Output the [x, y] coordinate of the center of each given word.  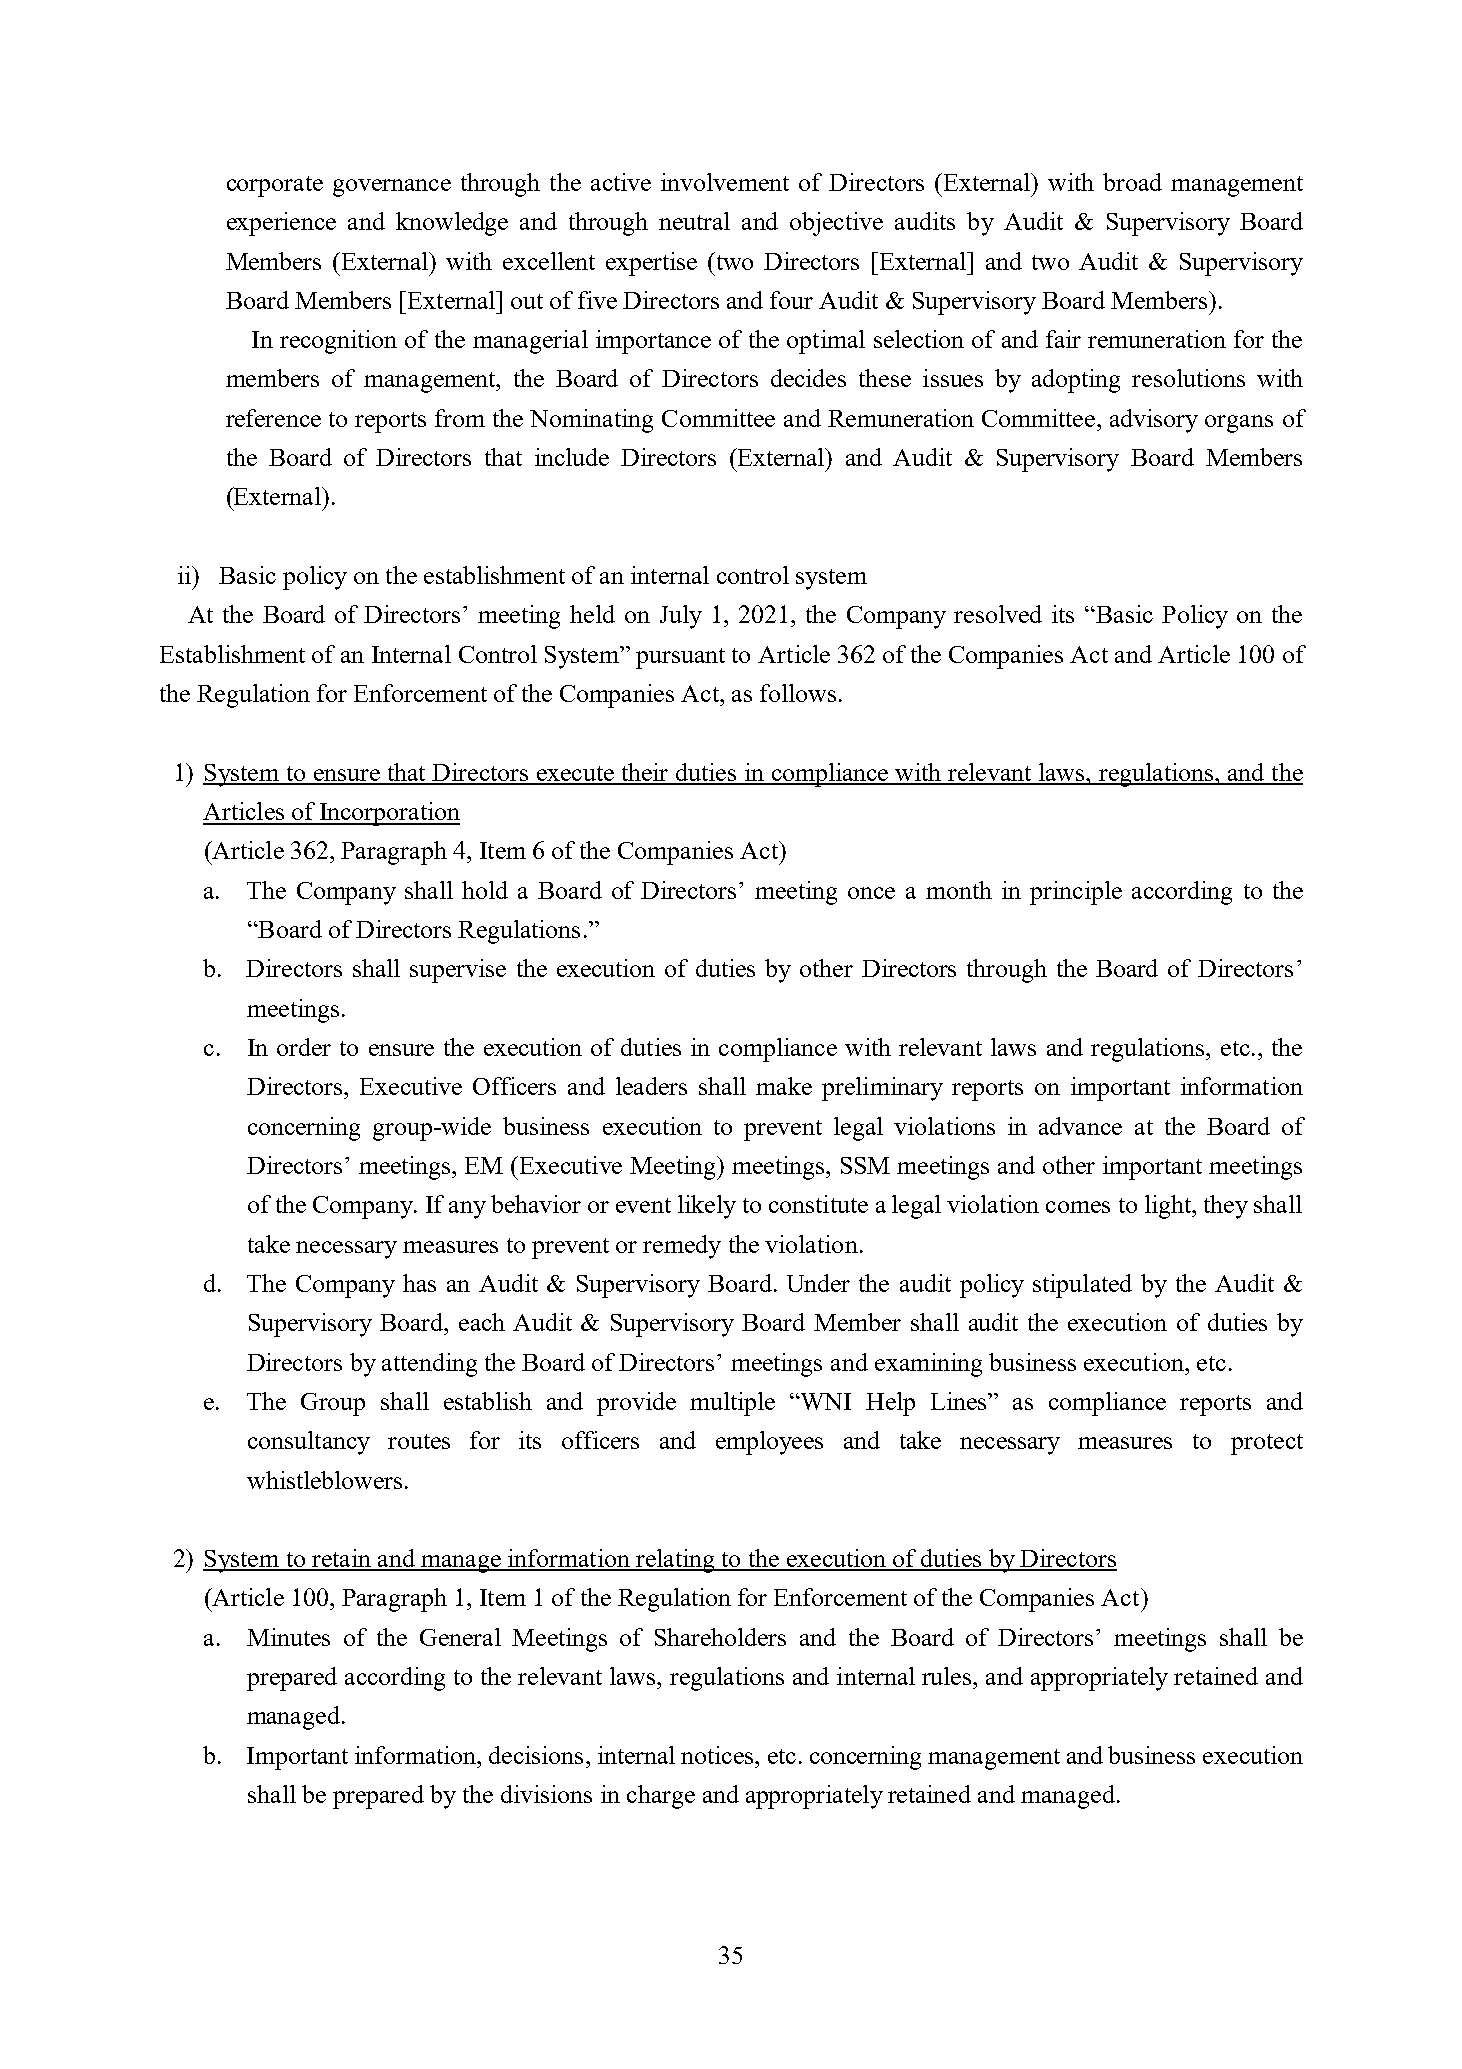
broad [1132, 182]
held [592, 614]
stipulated [1082, 1286]
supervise [458, 971]
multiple [732, 1404]
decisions [536, 1755]
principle [1076, 893]
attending [429, 1365]
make [784, 1086]
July [681, 617]
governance [392, 188]
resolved [998, 614]
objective [836, 224]
